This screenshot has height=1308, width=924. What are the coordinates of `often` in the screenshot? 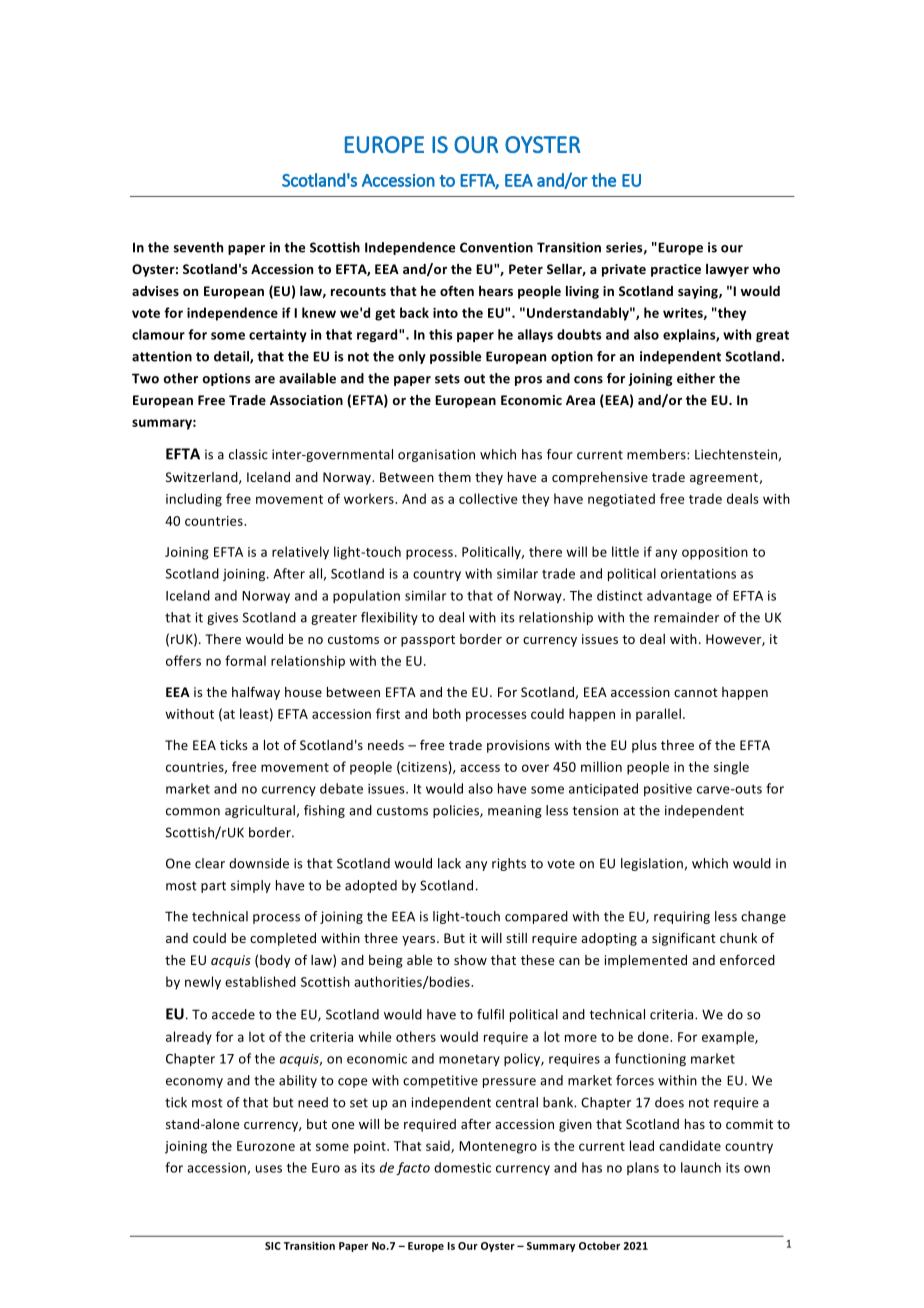 It's located at (457, 291).
